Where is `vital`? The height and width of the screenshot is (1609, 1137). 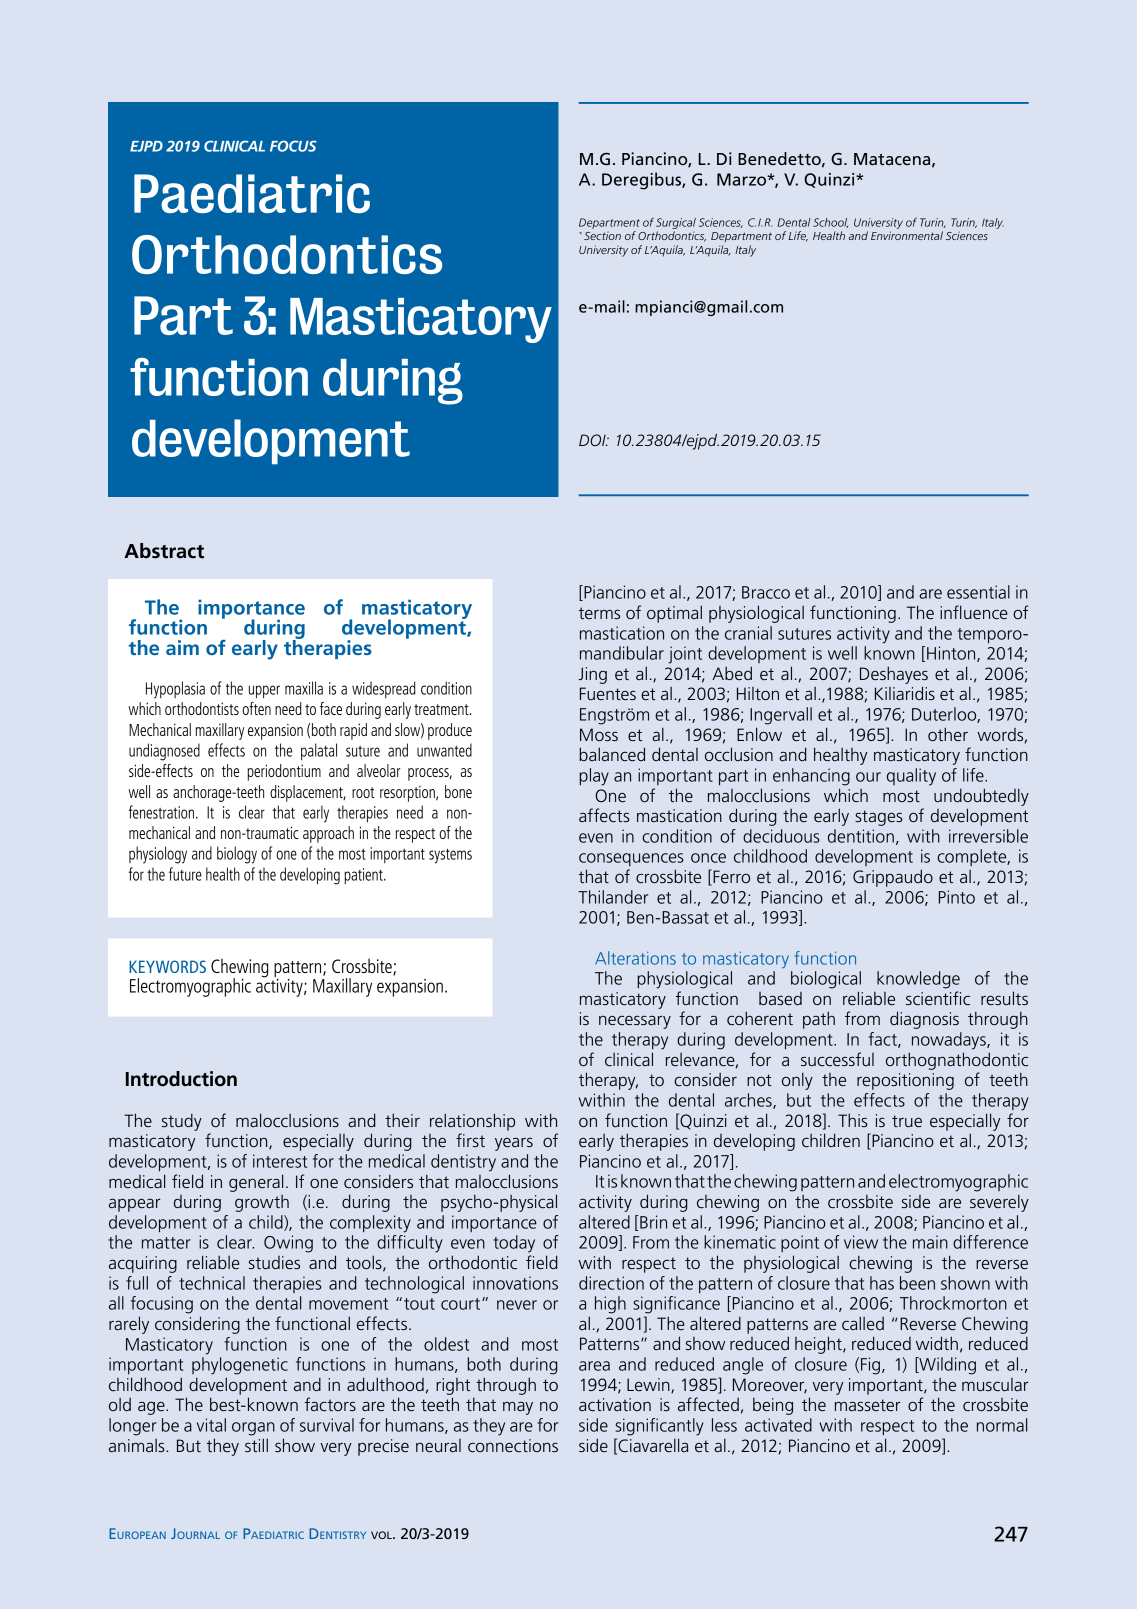 vital is located at coordinates (211, 1425).
